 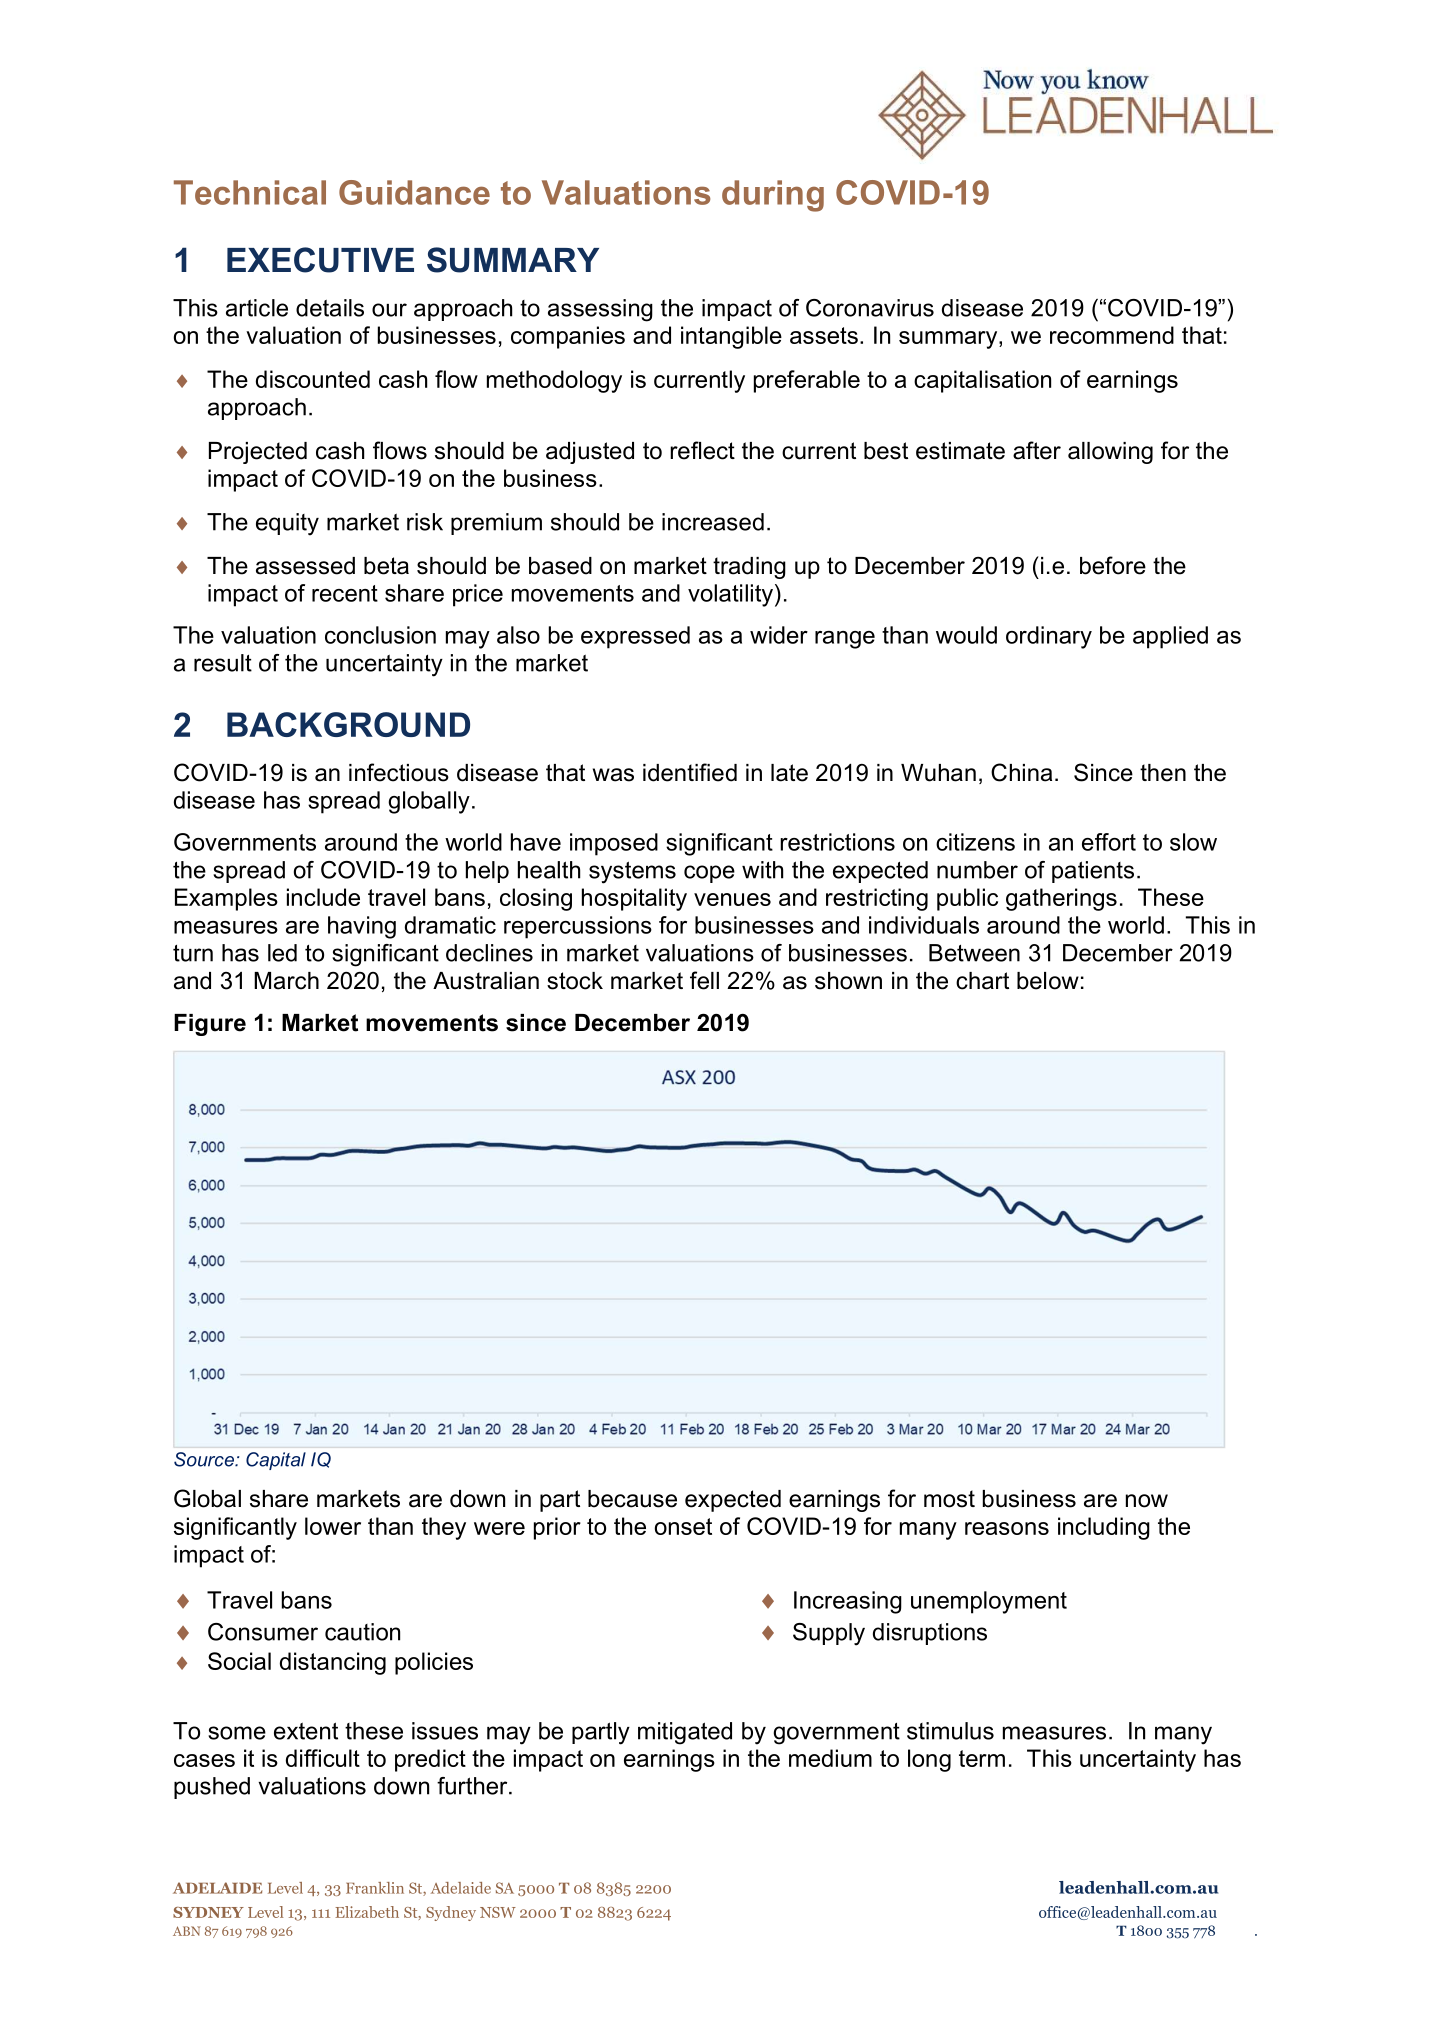 What do you see at coordinates (704, 980) in the screenshot?
I see `fell` at bounding box center [704, 980].
